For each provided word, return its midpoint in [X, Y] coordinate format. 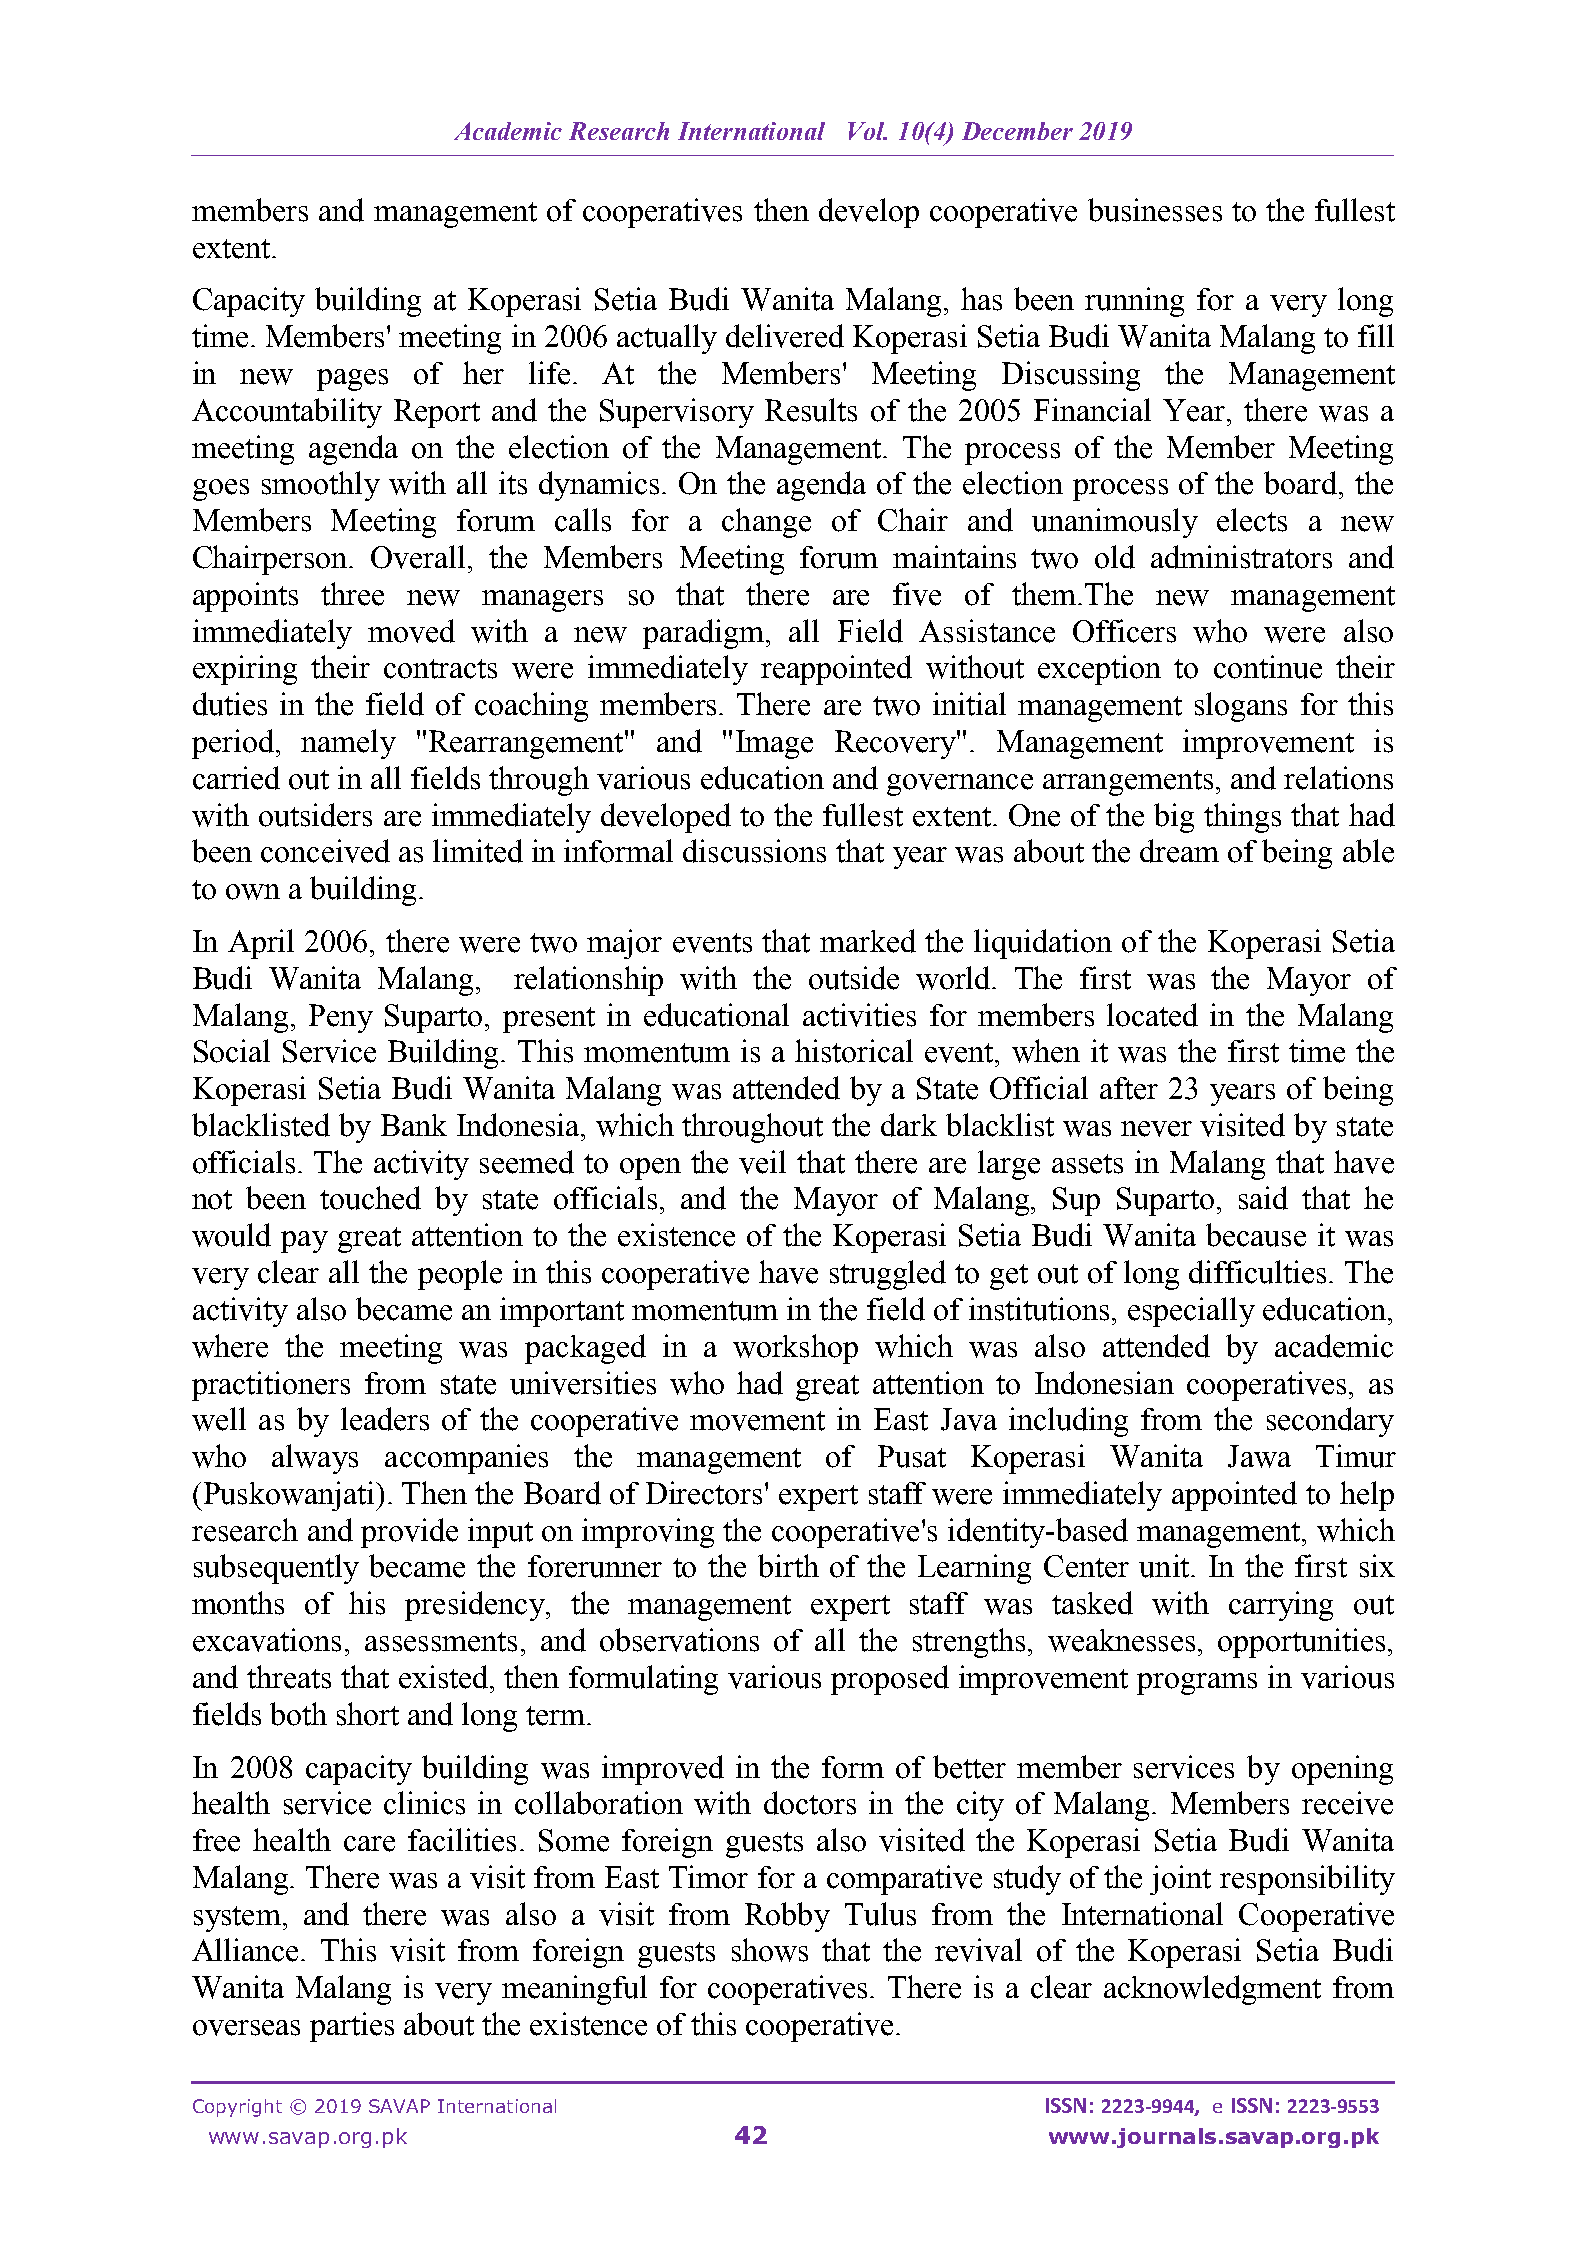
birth [788, 1566]
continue [1268, 667]
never [1156, 1129]
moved [411, 631]
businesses [1155, 210]
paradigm [705, 634]
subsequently [276, 1569]
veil [762, 1162]
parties [352, 2027]
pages [352, 380]
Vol [867, 131]
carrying [1281, 1606]
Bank [414, 1125]
